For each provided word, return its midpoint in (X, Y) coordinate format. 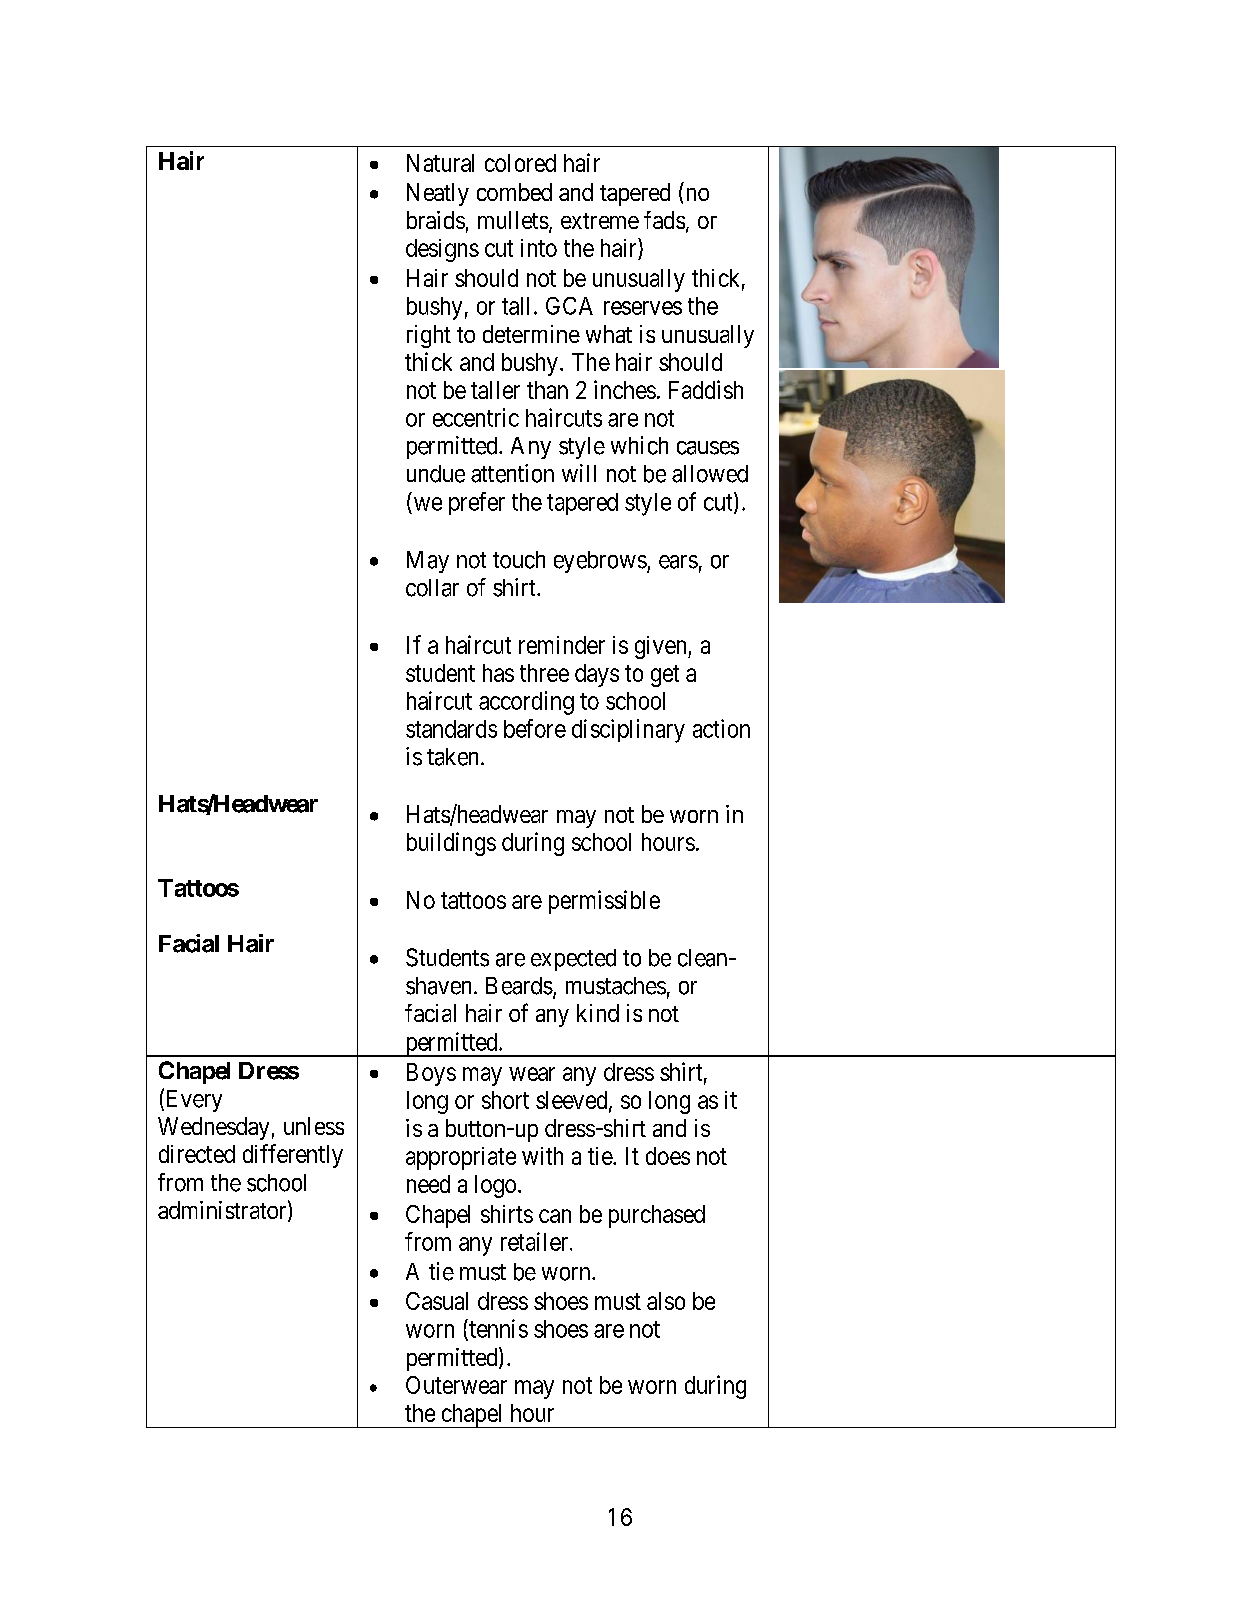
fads (664, 220)
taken (454, 757)
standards (451, 729)
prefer (477, 503)
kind (598, 1013)
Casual (437, 1301)
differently (293, 1156)
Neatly (438, 194)
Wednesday (213, 1128)
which (639, 445)
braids (436, 220)
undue (436, 474)
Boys (431, 1074)
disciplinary (628, 731)
